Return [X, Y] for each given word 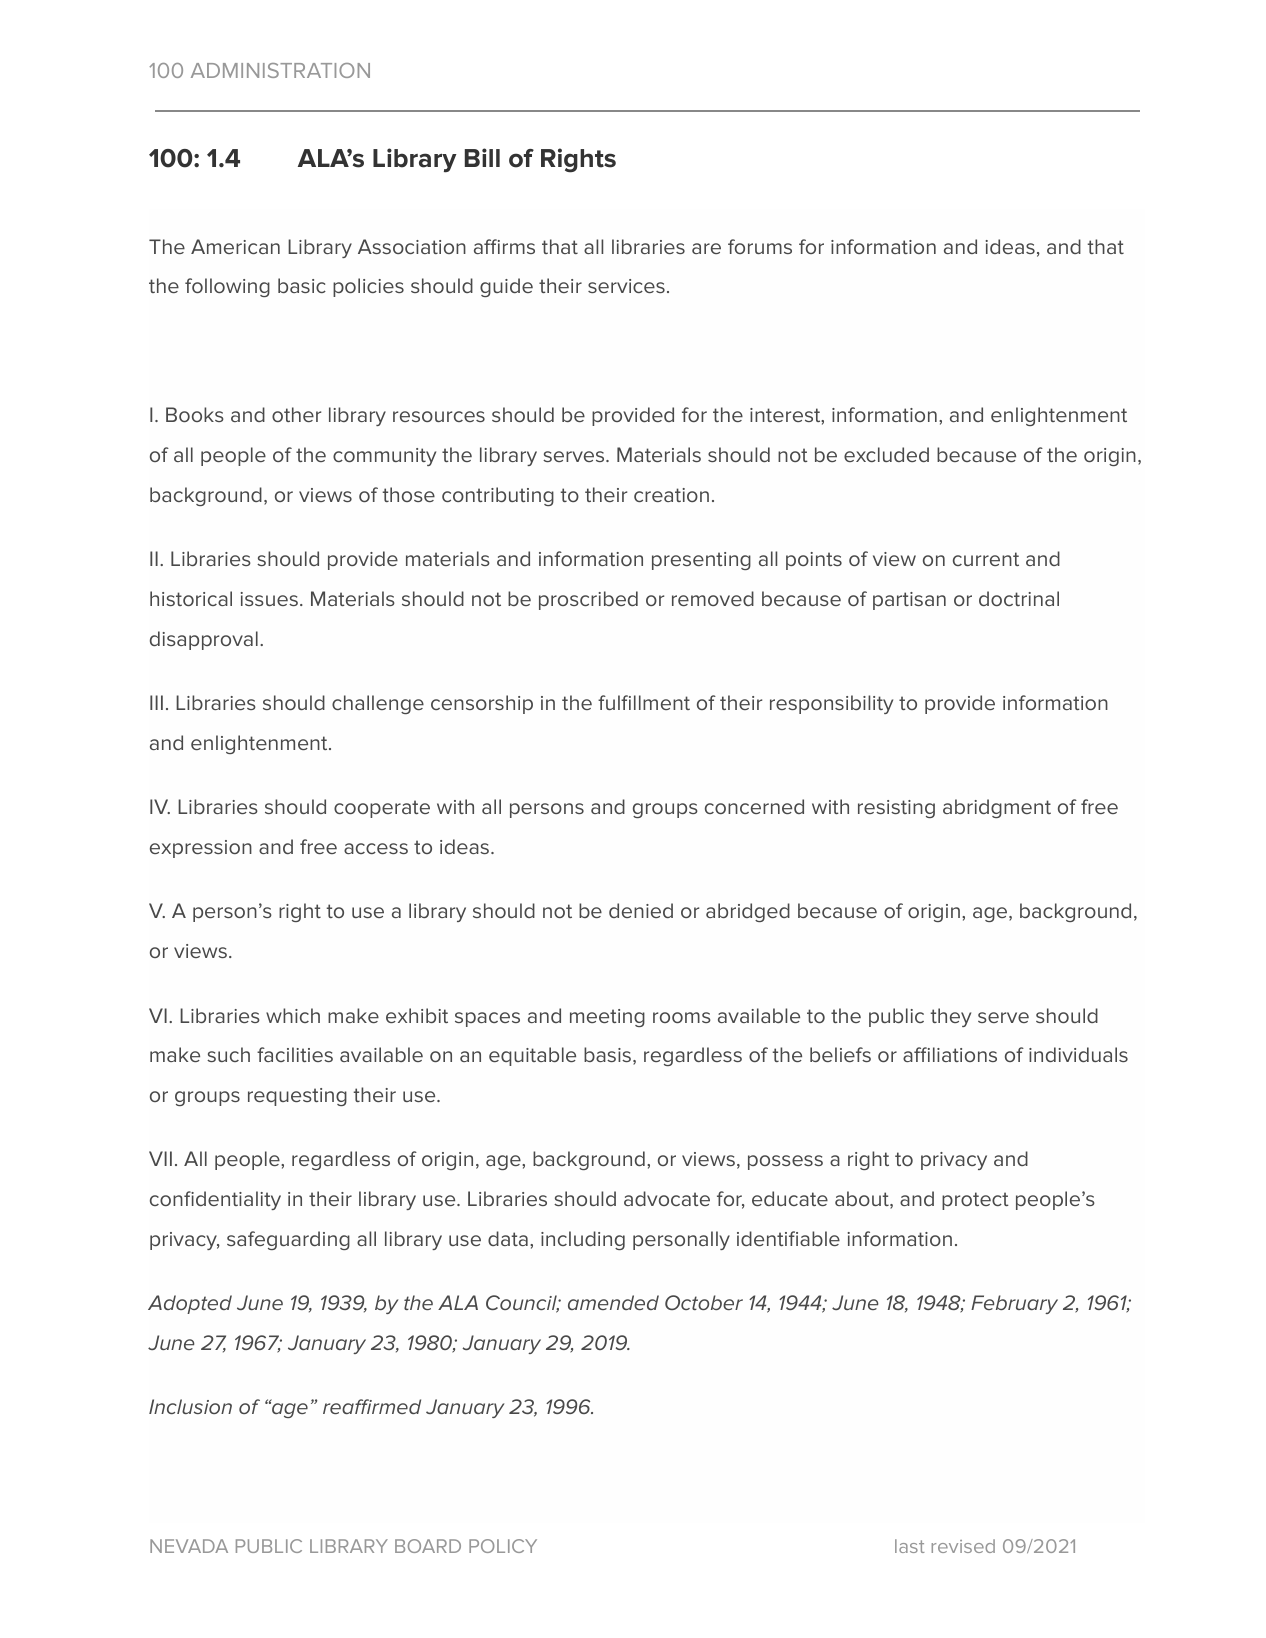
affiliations [950, 1054]
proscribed [588, 600]
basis [607, 1054]
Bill [482, 157]
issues [269, 599]
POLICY [503, 1546]
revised [963, 1546]
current [986, 559]
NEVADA [189, 1546]
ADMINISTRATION [280, 70]
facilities [295, 1054]
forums [760, 246]
